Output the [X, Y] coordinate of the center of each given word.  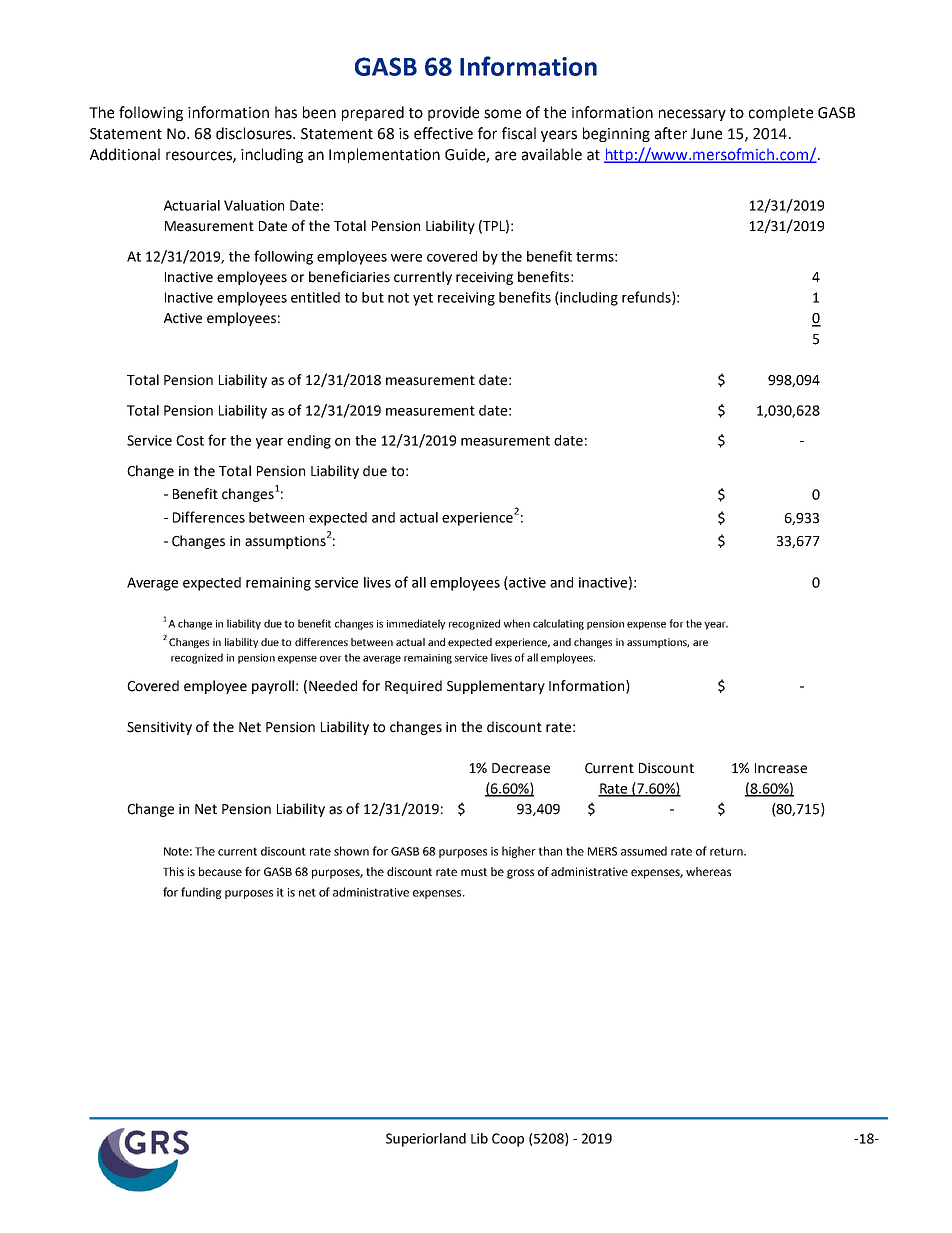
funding [201, 893]
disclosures [255, 133]
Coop [508, 1140]
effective [443, 133]
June [706, 134]
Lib [479, 1138]
